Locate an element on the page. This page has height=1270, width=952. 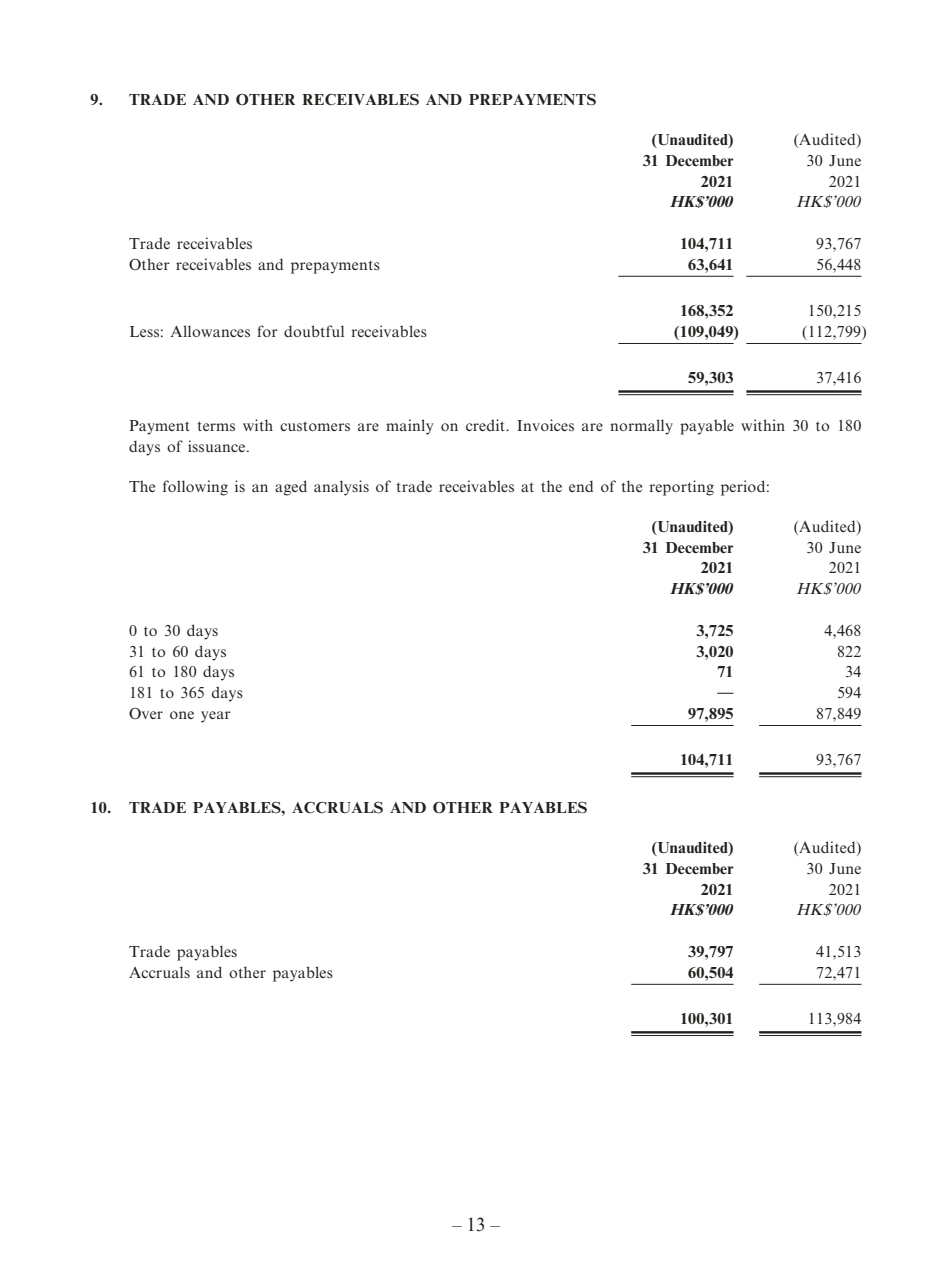
one is located at coordinates (182, 715).
